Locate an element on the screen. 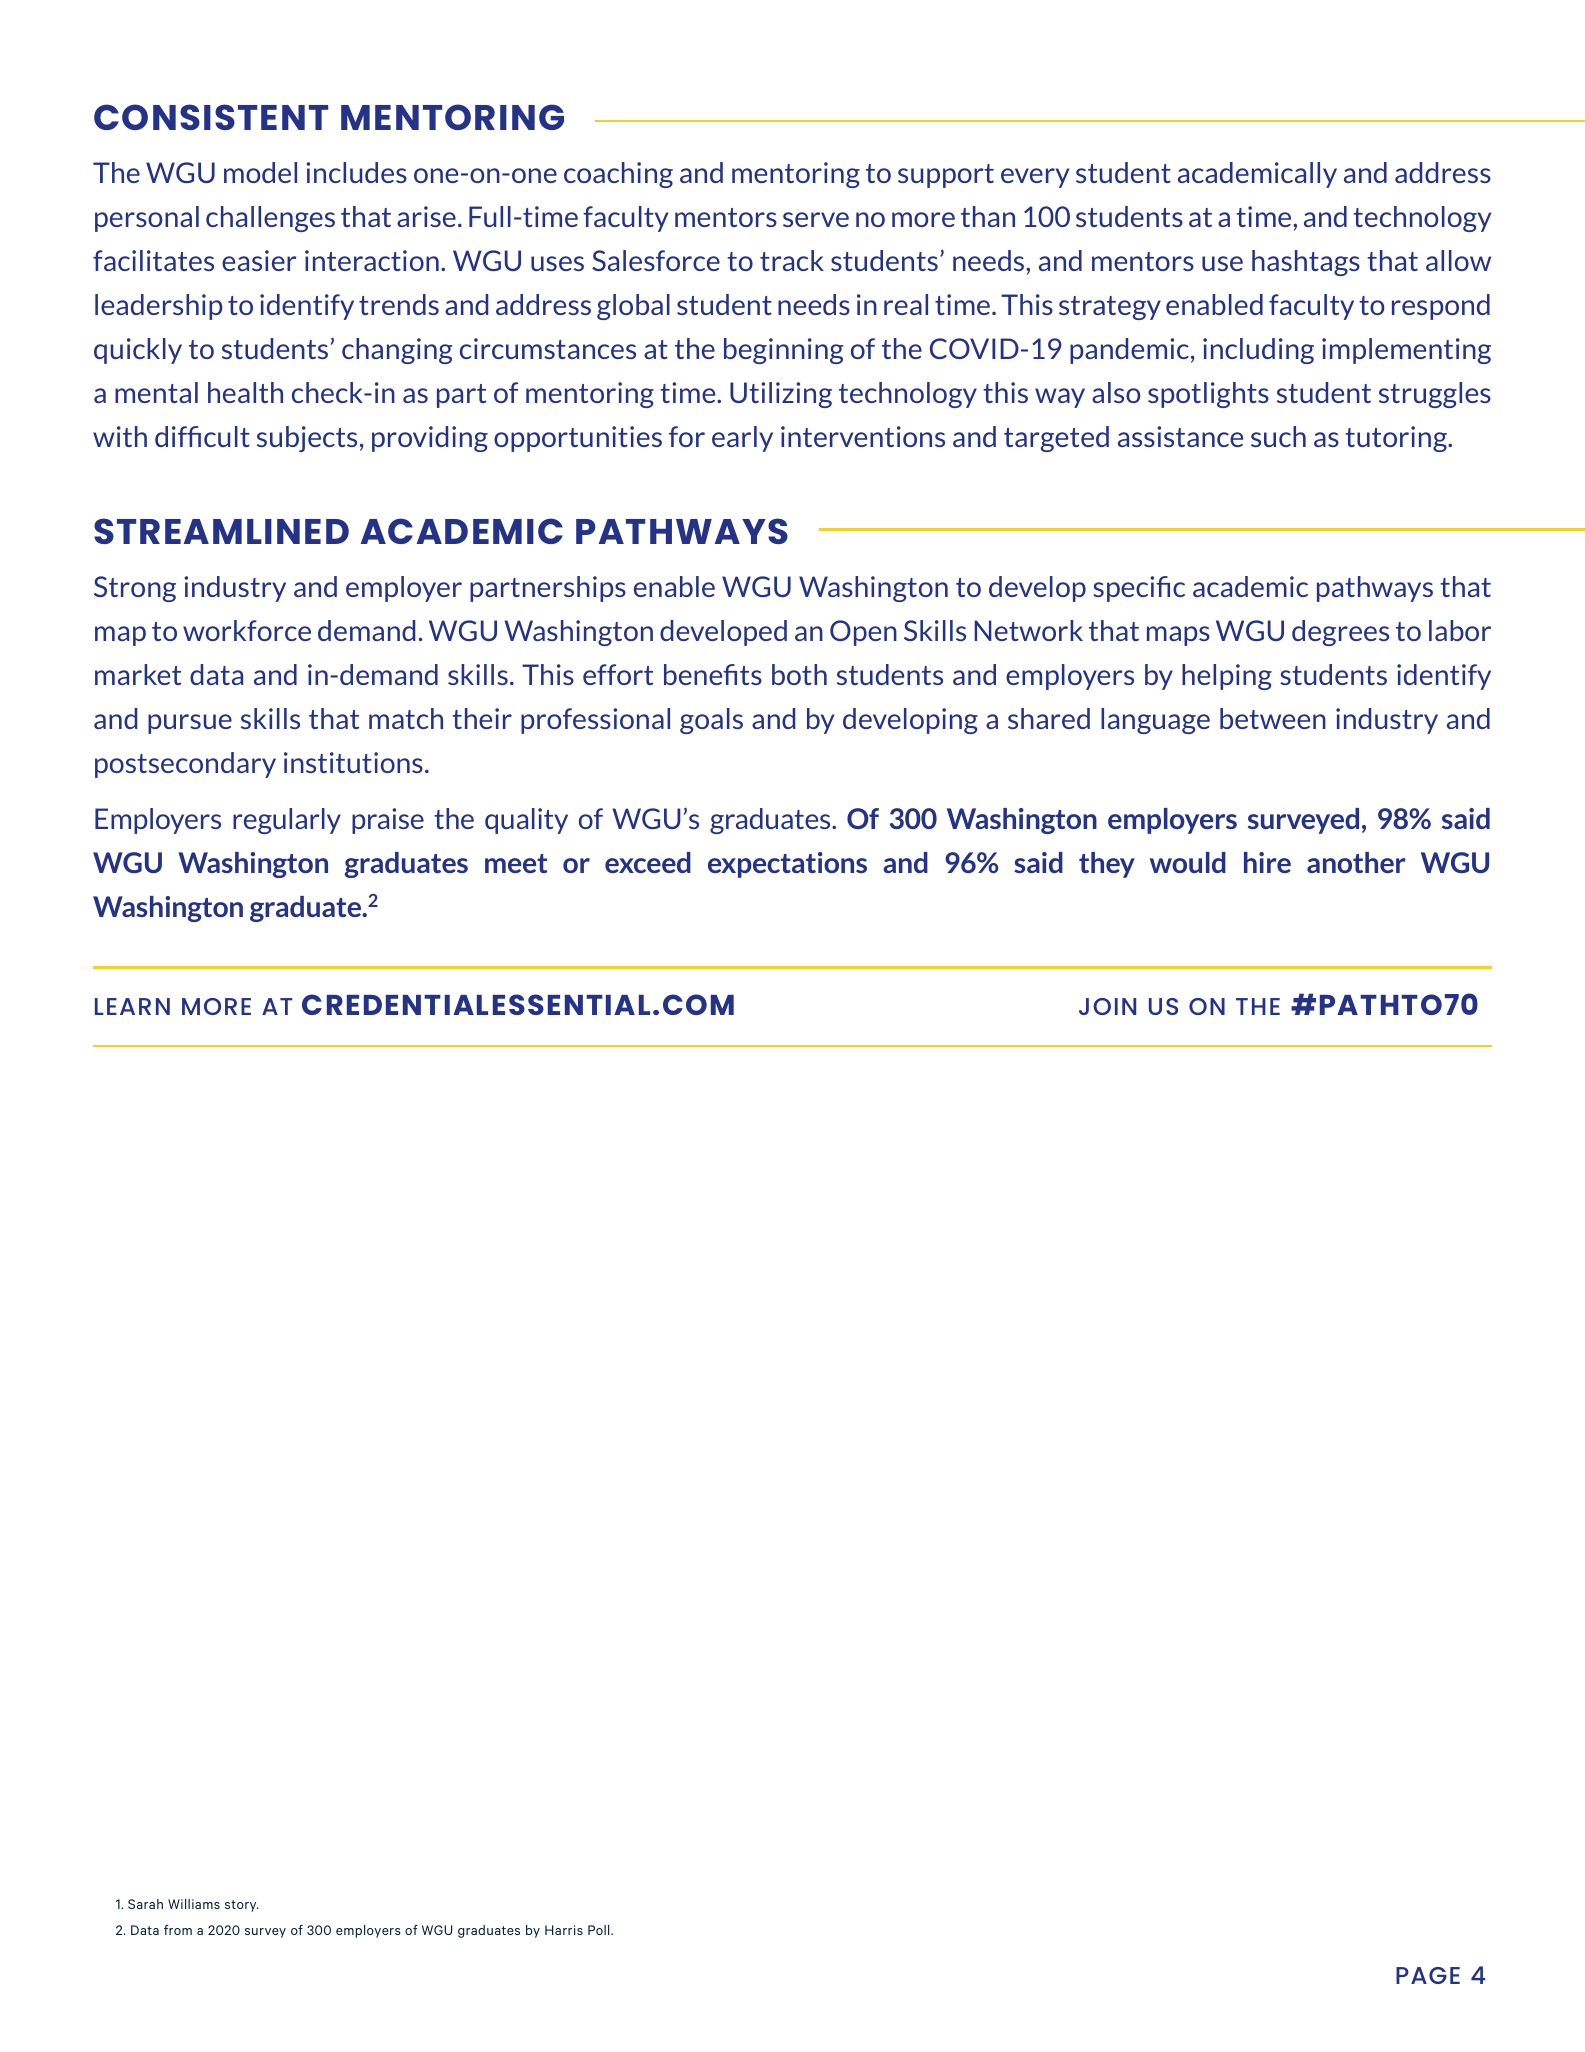  expectations is located at coordinates (787, 865).
